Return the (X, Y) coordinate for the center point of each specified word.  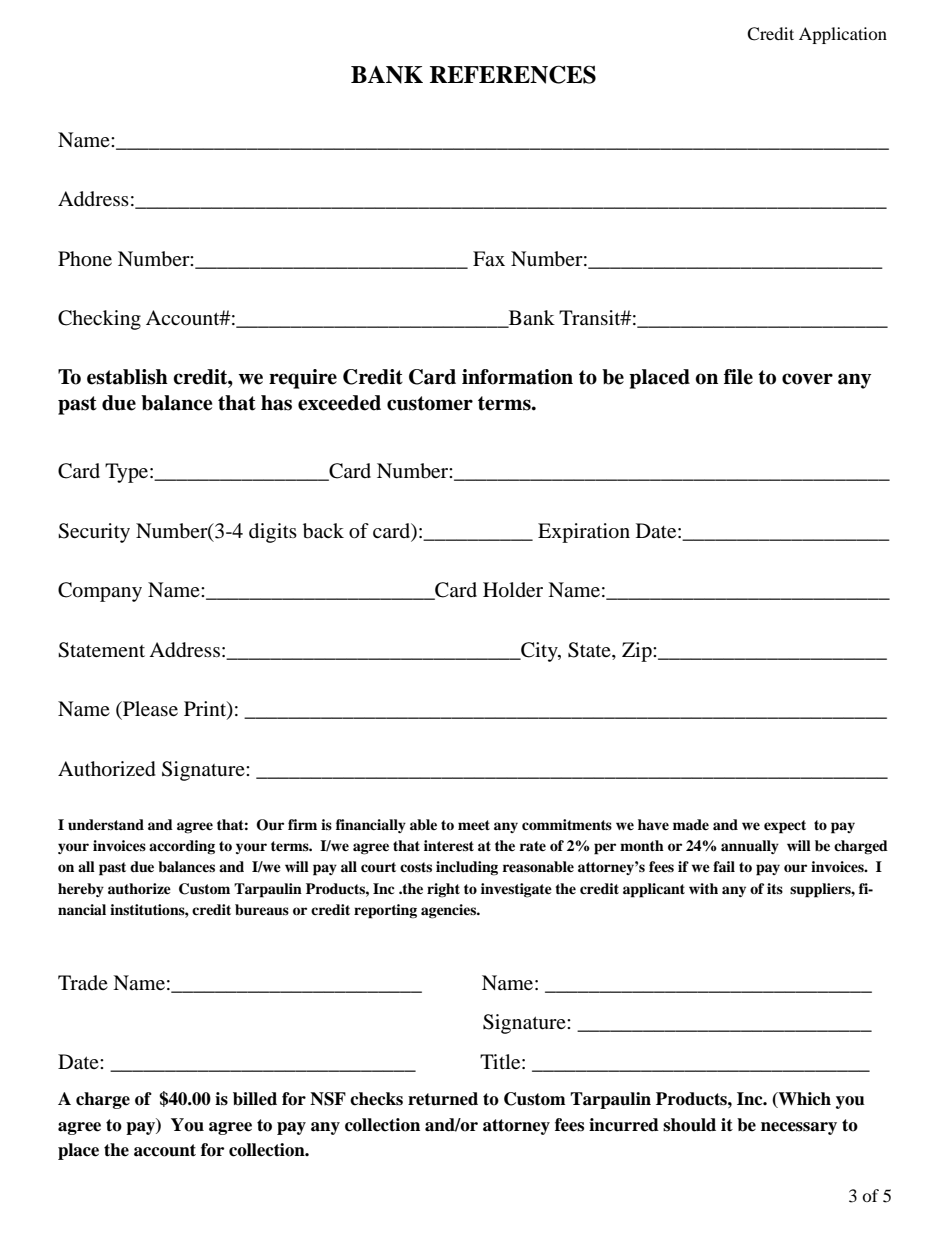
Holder (513, 590)
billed (255, 1099)
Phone (85, 259)
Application (843, 35)
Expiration (584, 533)
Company (100, 592)
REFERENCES (513, 74)
